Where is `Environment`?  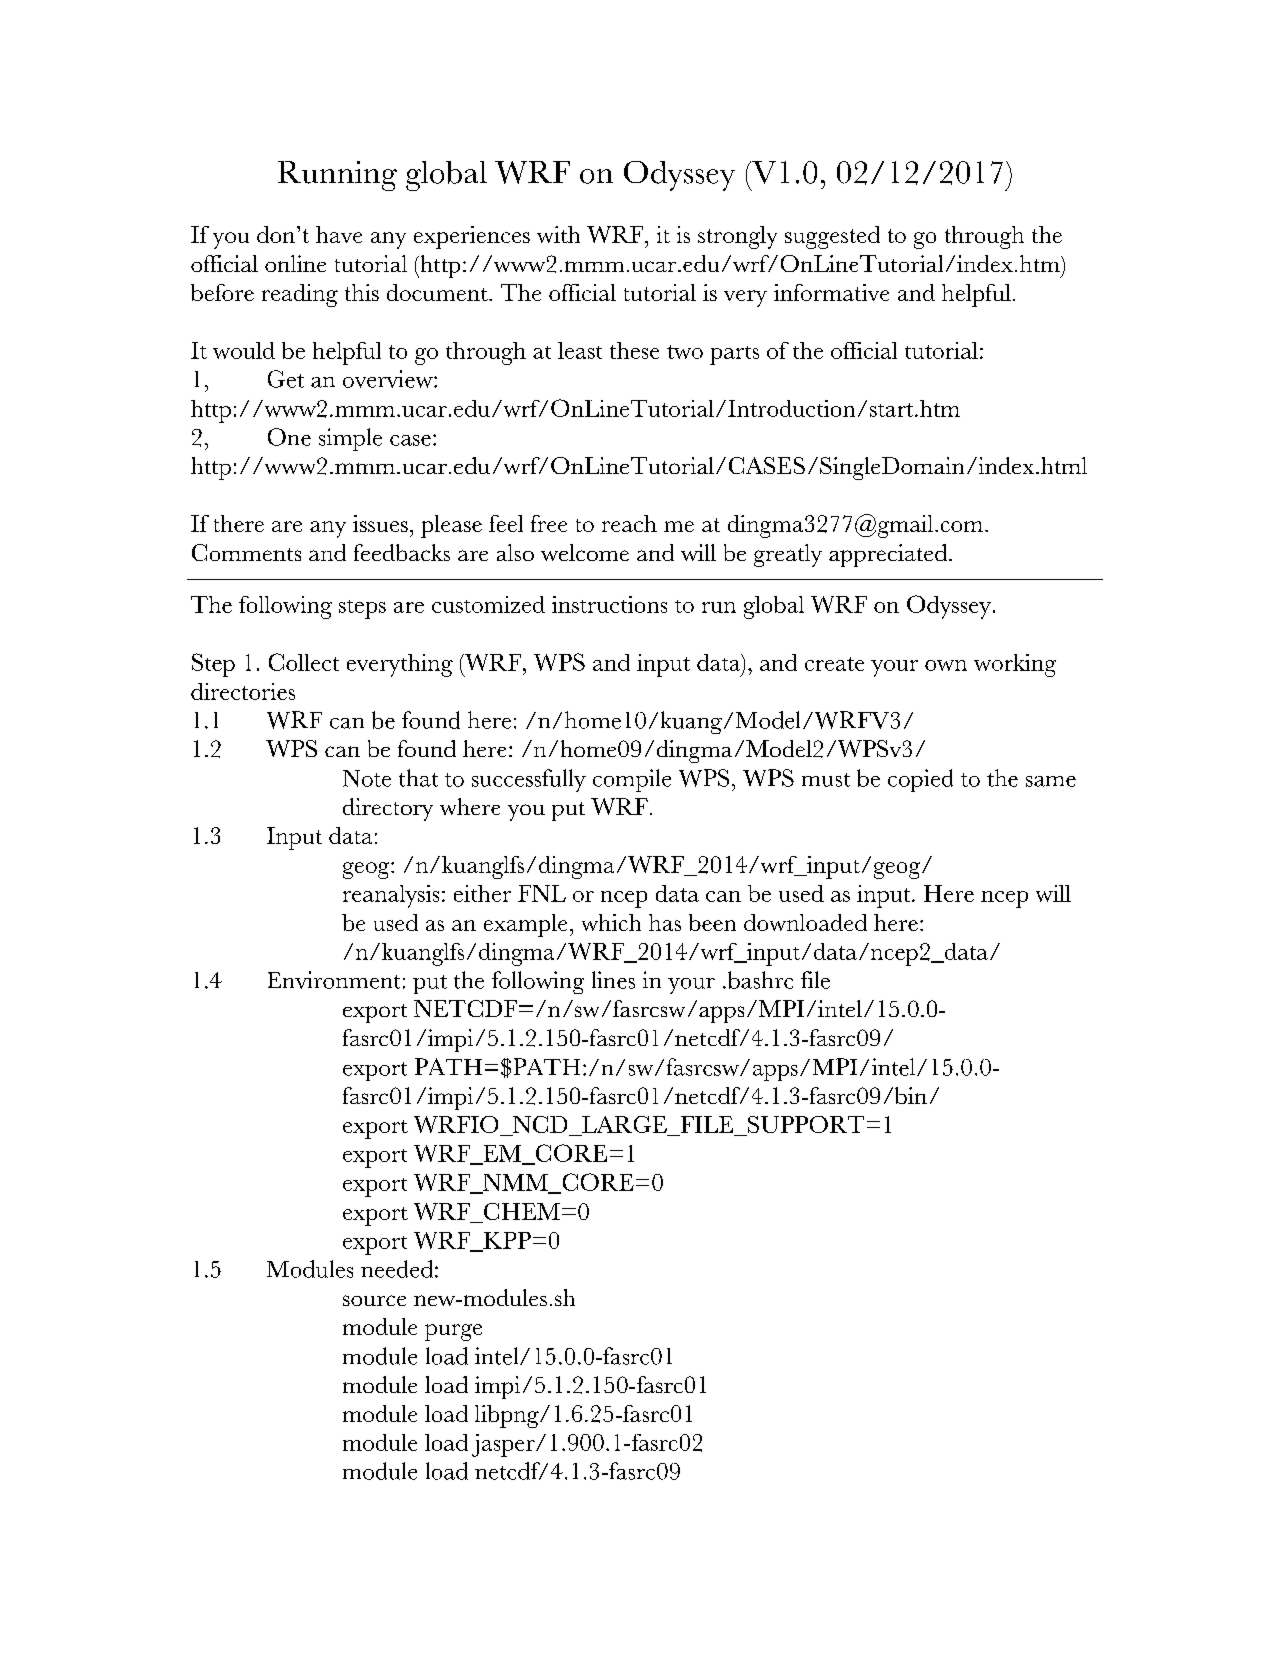
Environment is located at coordinates (334, 980).
